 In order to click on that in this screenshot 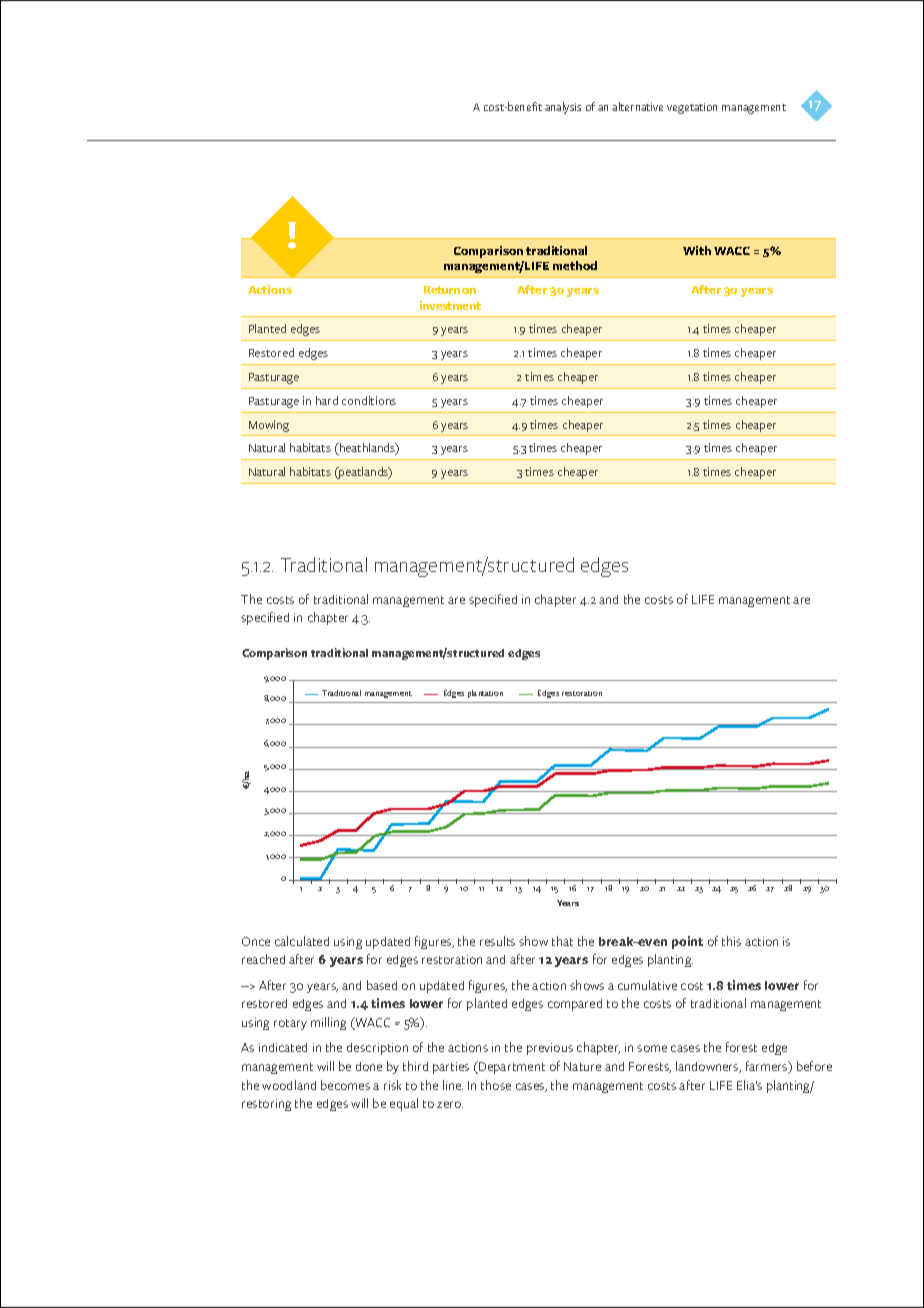, I will do `click(562, 941)`.
